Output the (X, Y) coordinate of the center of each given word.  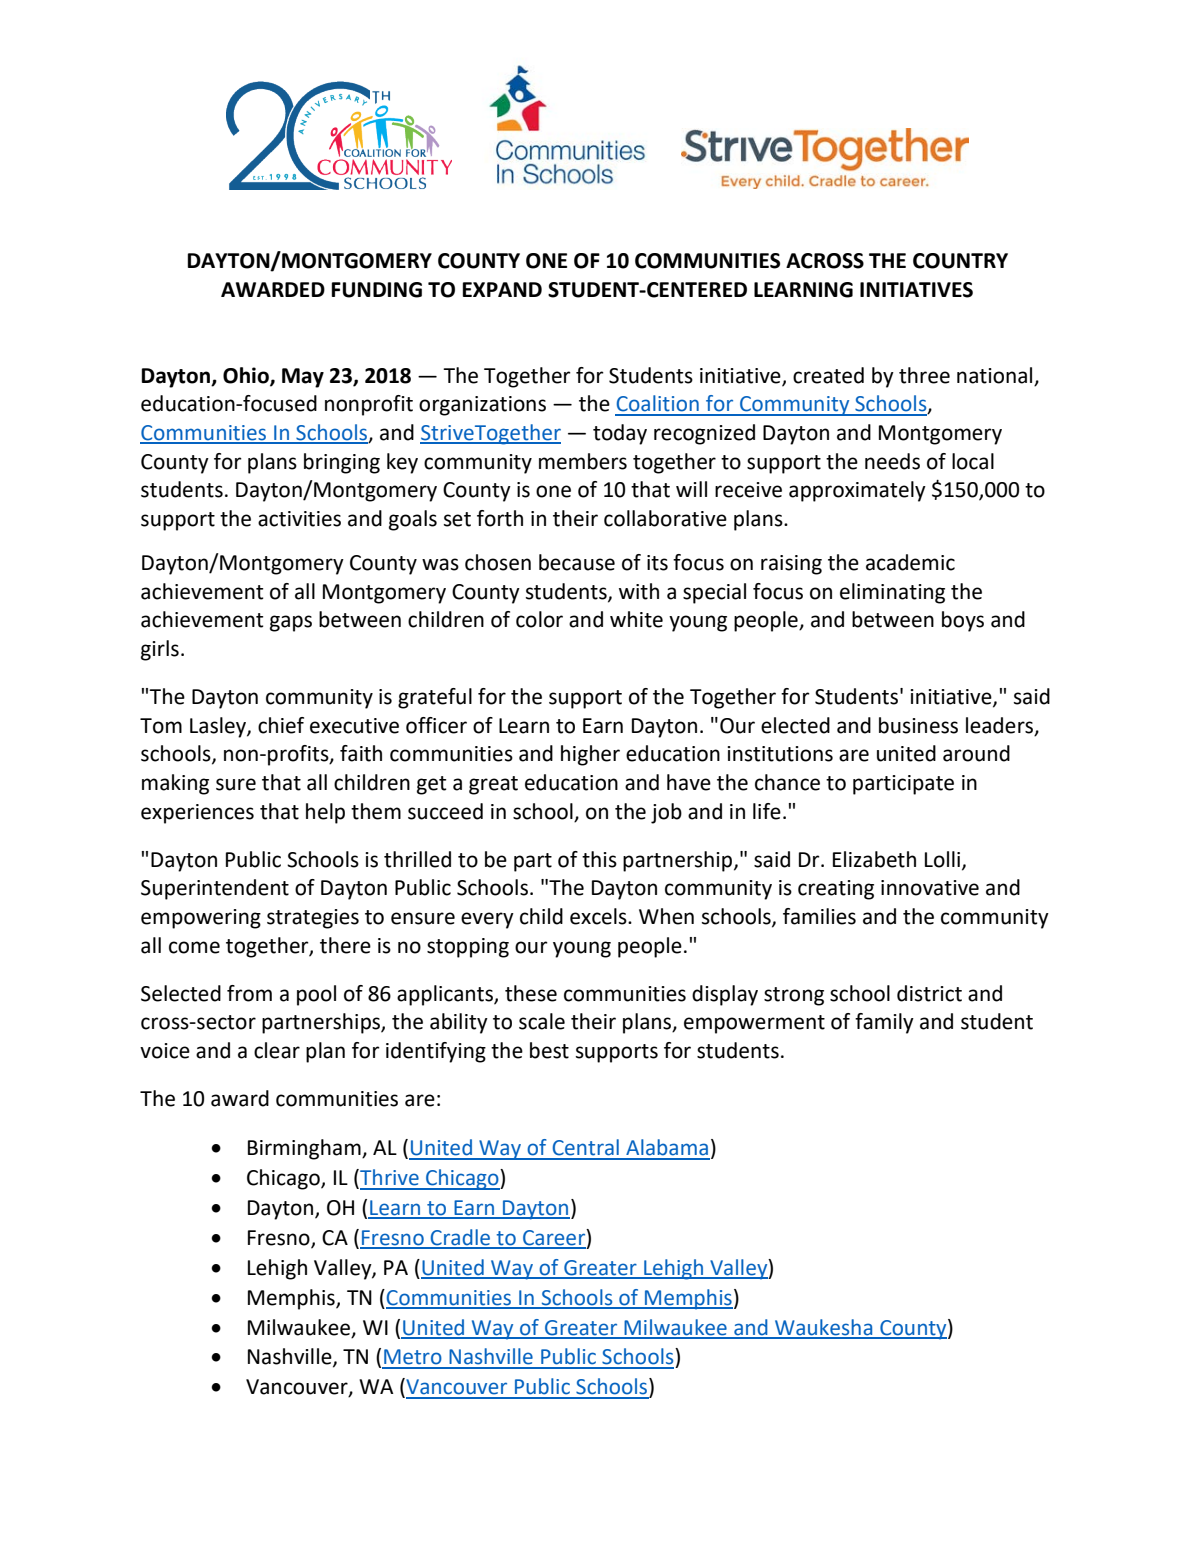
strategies (313, 919)
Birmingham (305, 1149)
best (549, 1050)
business (918, 725)
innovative (930, 888)
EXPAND (502, 289)
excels (599, 916)
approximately (857, 491)
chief (281, 725)
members (583, 461)
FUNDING (377, 290)
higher (590, 755)
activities (299, 519)
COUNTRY (960, 261)
